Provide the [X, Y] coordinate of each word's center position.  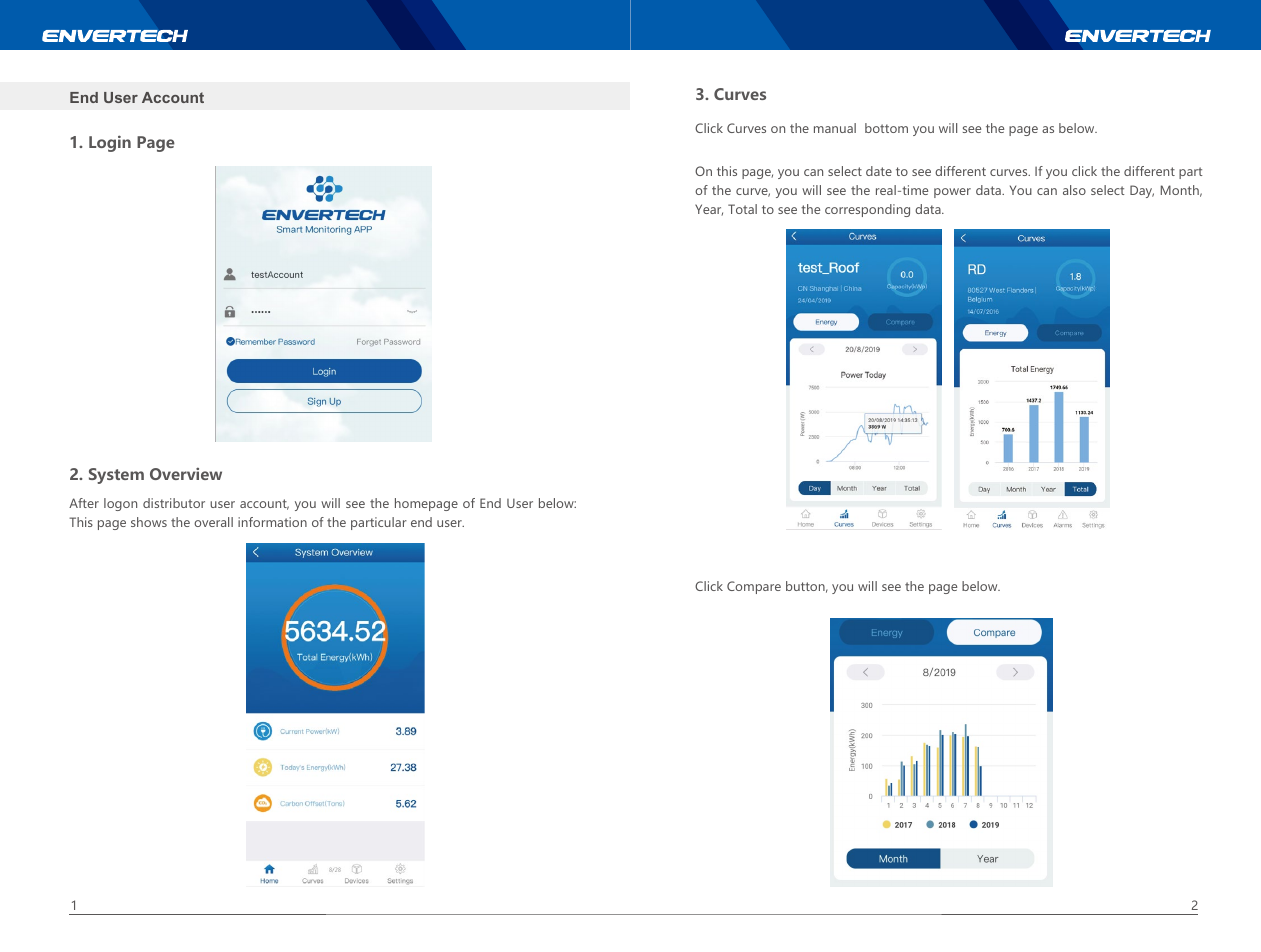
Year [709, 210]
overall [213, 522]
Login [110, 143]
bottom [886, 128]
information [272, 522]
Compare [754, 587]
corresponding [867, 210]
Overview [186, 473]
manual [835, 128]
